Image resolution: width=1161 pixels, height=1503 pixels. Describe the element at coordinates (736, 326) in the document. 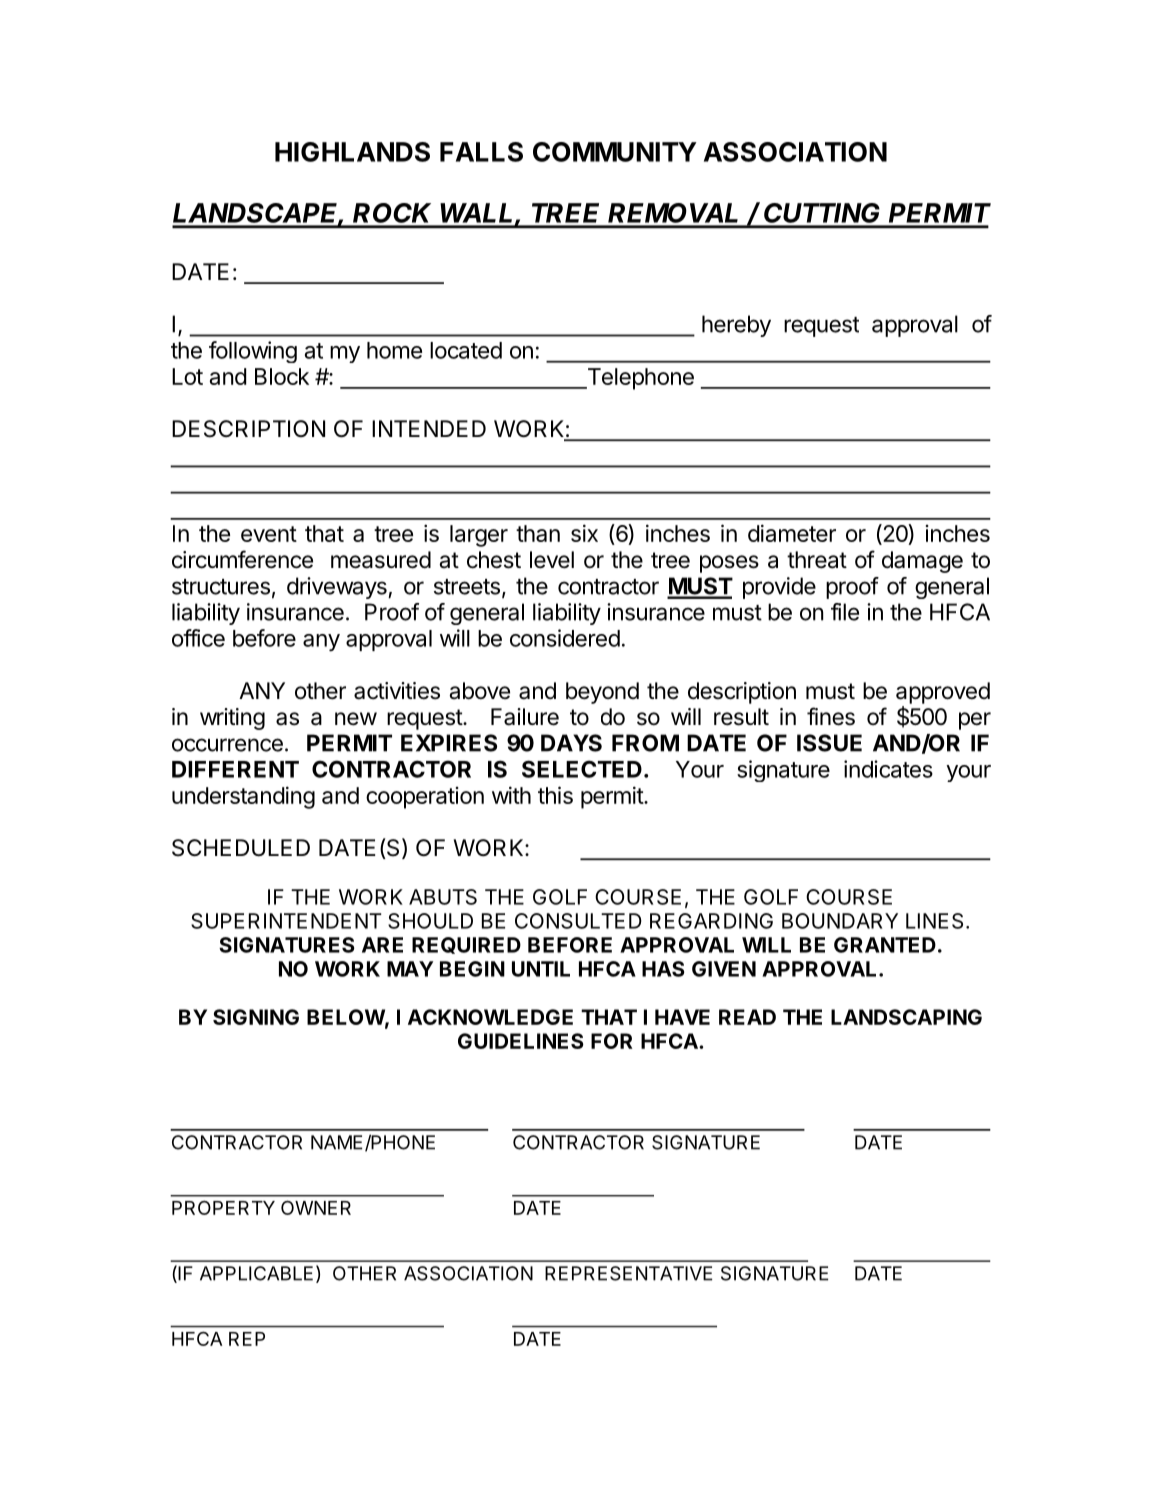

I see `hereby` at that location.
